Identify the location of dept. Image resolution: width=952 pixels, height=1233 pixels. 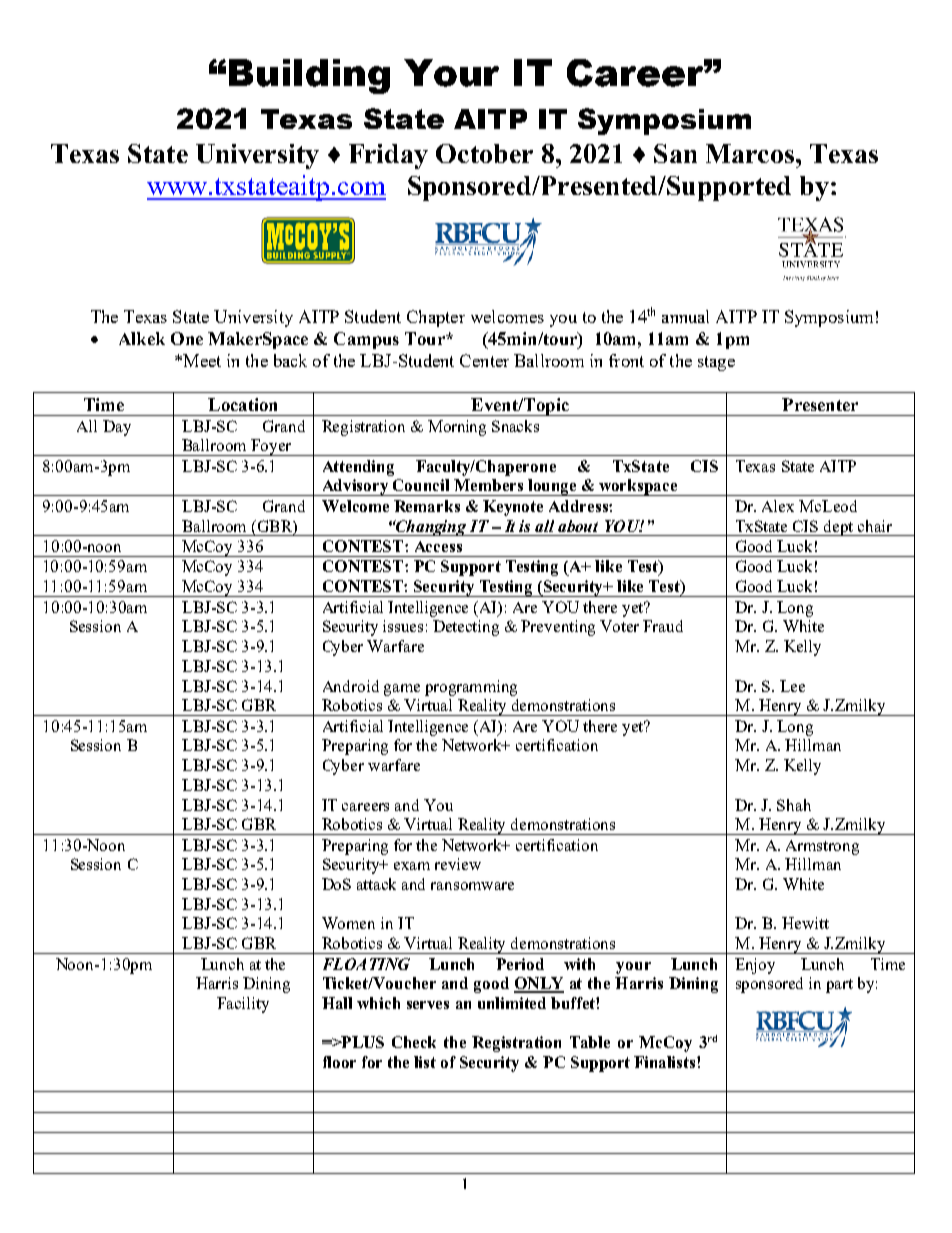
(839, 528).
